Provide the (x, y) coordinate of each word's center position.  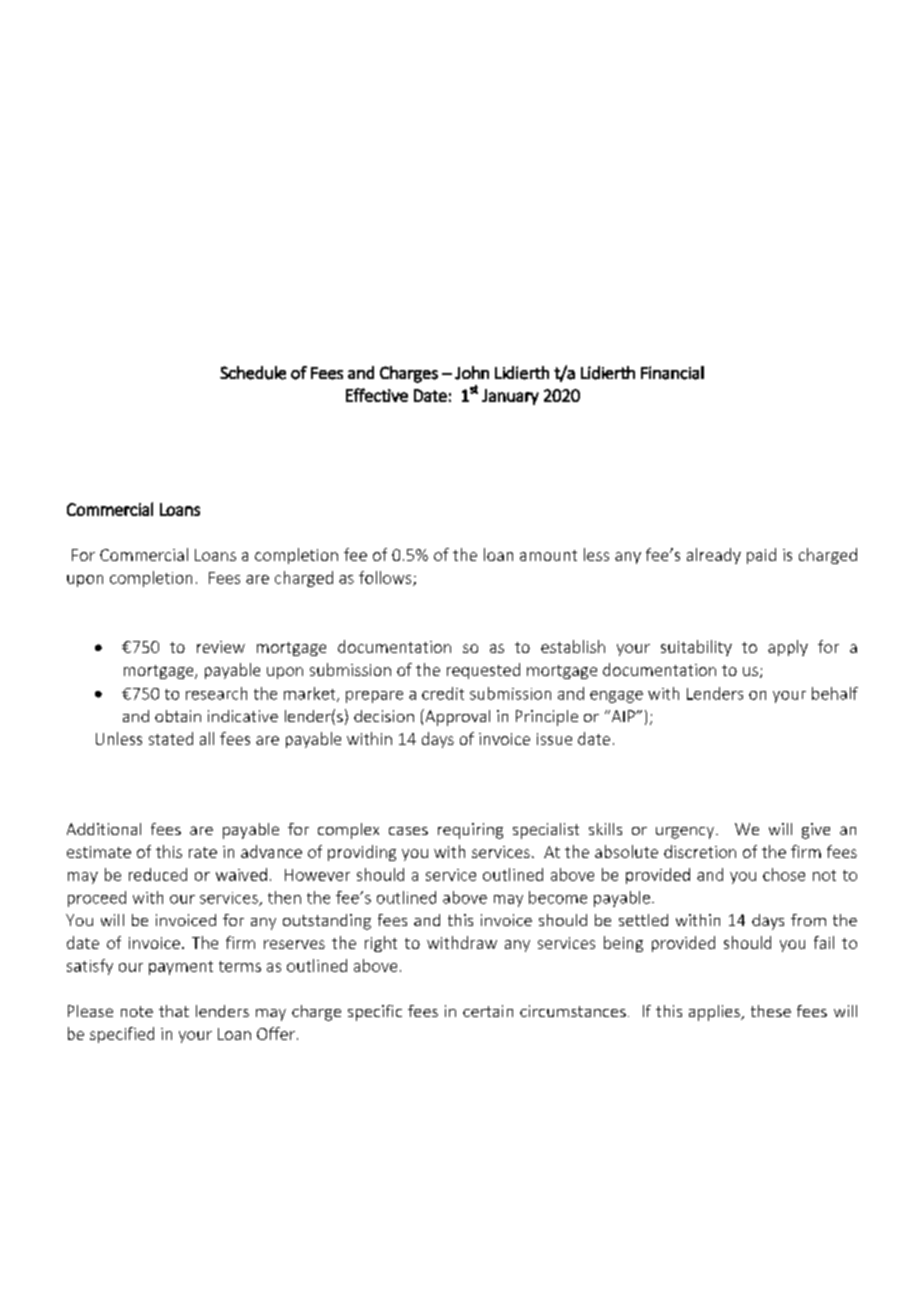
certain (488, 1011)
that (174, 1011)
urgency (686, 833)
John (472, 373)
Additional (104, 829)
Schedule (253, 373)
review (221, 647)
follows (386, 578)
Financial (672, 373)
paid (761, 556)
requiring (470, 831)
